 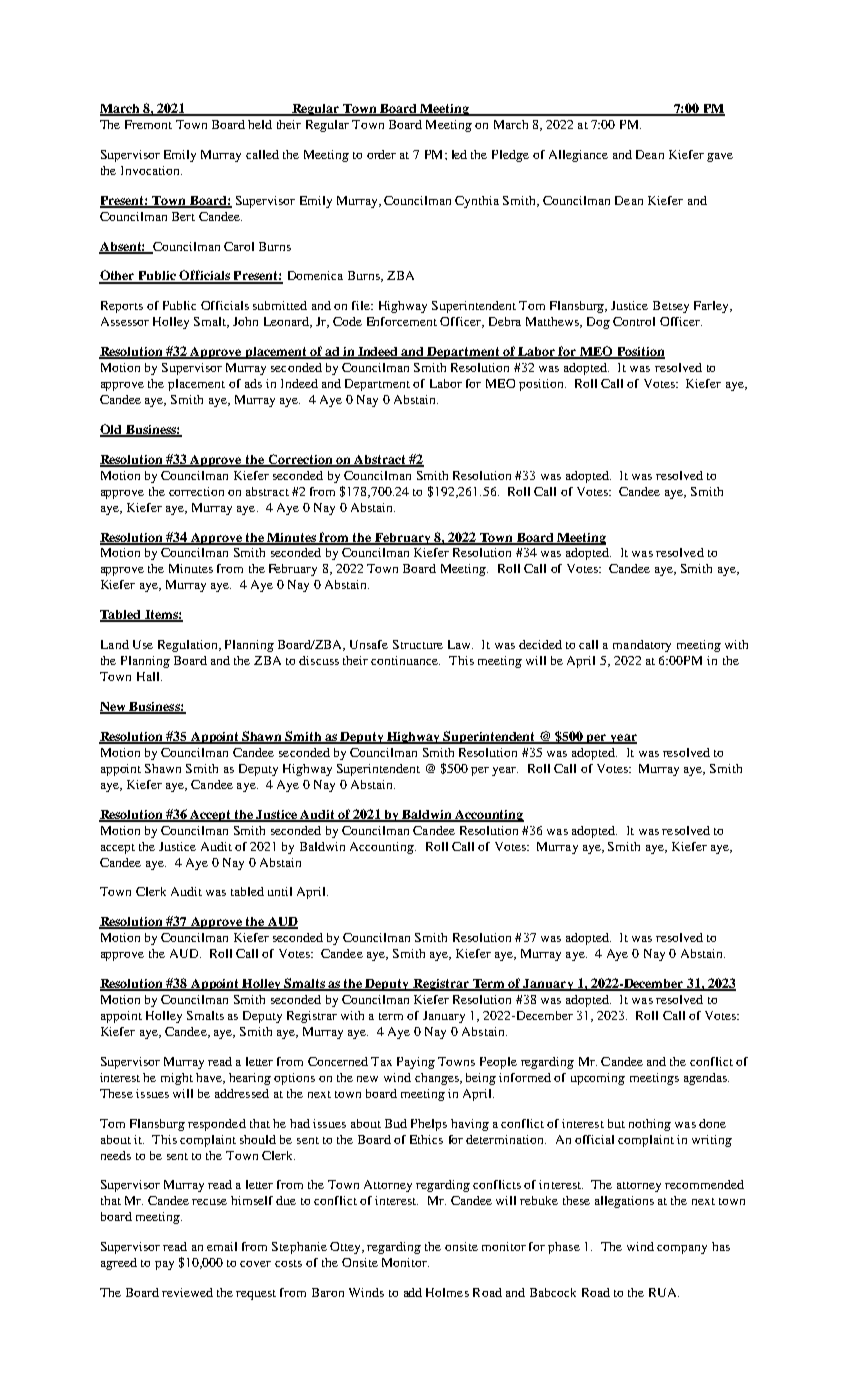 What do you see at coordinates (447, 1292) in the page?
I see `Holmes` at bounding box center [447, 1292].
